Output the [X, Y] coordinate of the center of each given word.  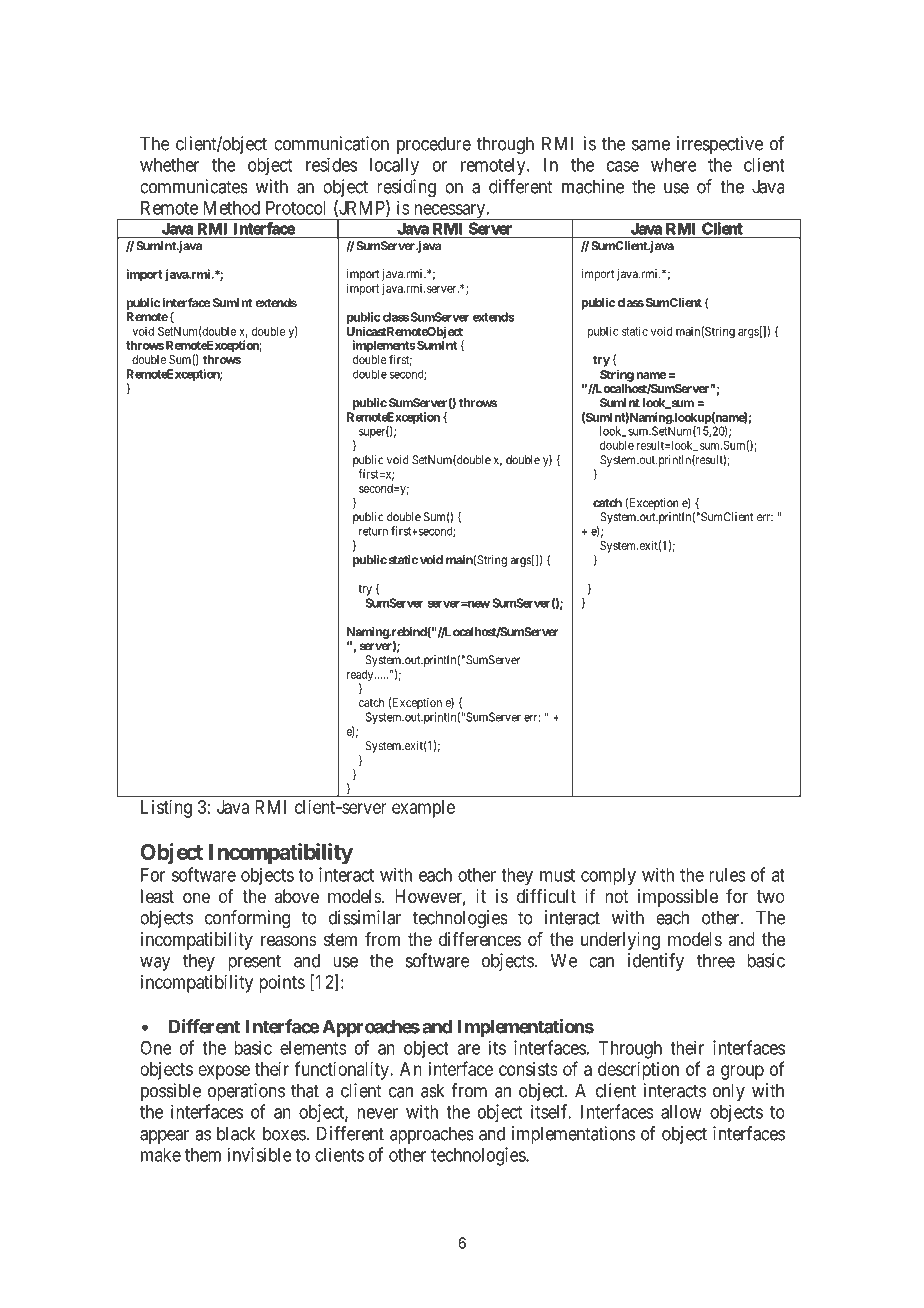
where [674, 165]
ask [432, 1090]
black [236, 1133]
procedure [434, 145]
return [373, 531]
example [423, 809]
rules [727, 875]
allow [681, 1112]
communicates [194, 186]
